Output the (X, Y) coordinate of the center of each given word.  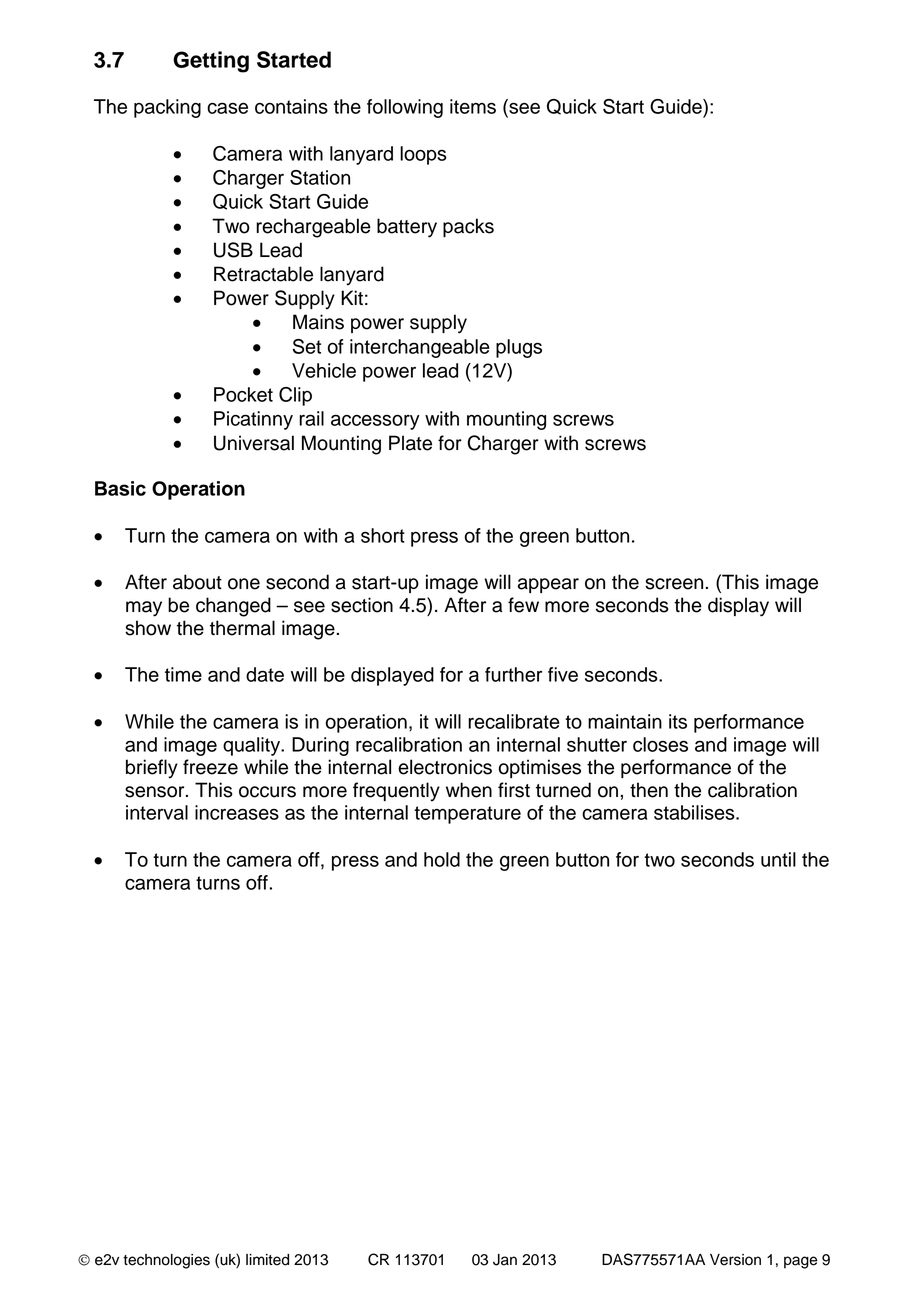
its (678, 721)
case (227, 108)
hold (442, 859)
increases (237, 812)
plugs (519, 348)
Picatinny (253, 420)
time (183, 674)
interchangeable (420, 348)
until (778, 859)
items (473, 106)
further (513, 674)
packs (468, 227)
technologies (166, 1261)
